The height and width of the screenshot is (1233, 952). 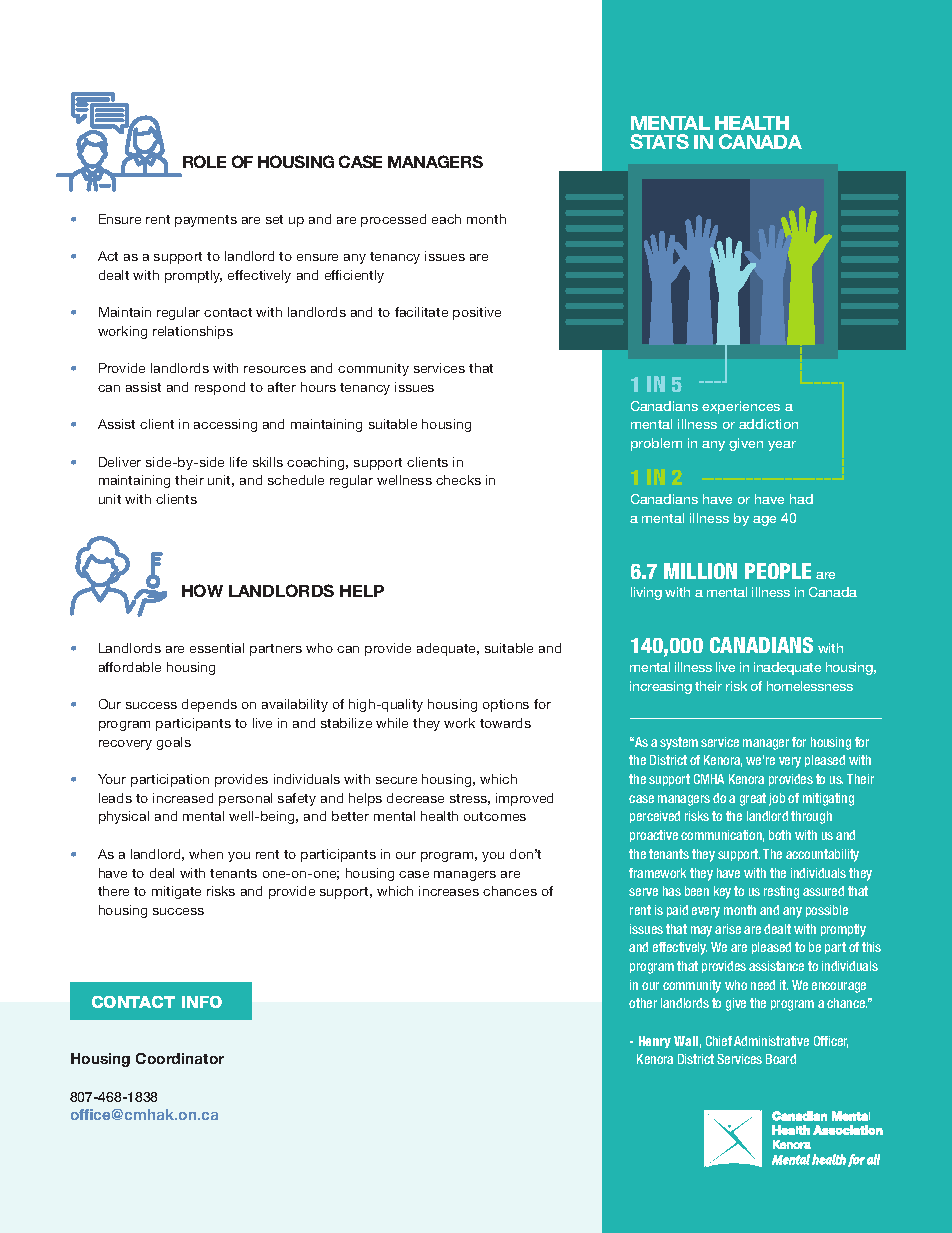 What do you see at coordinates (659, 141) in the screenshot?
I see `STATS` at bounding box center [659, 141].
